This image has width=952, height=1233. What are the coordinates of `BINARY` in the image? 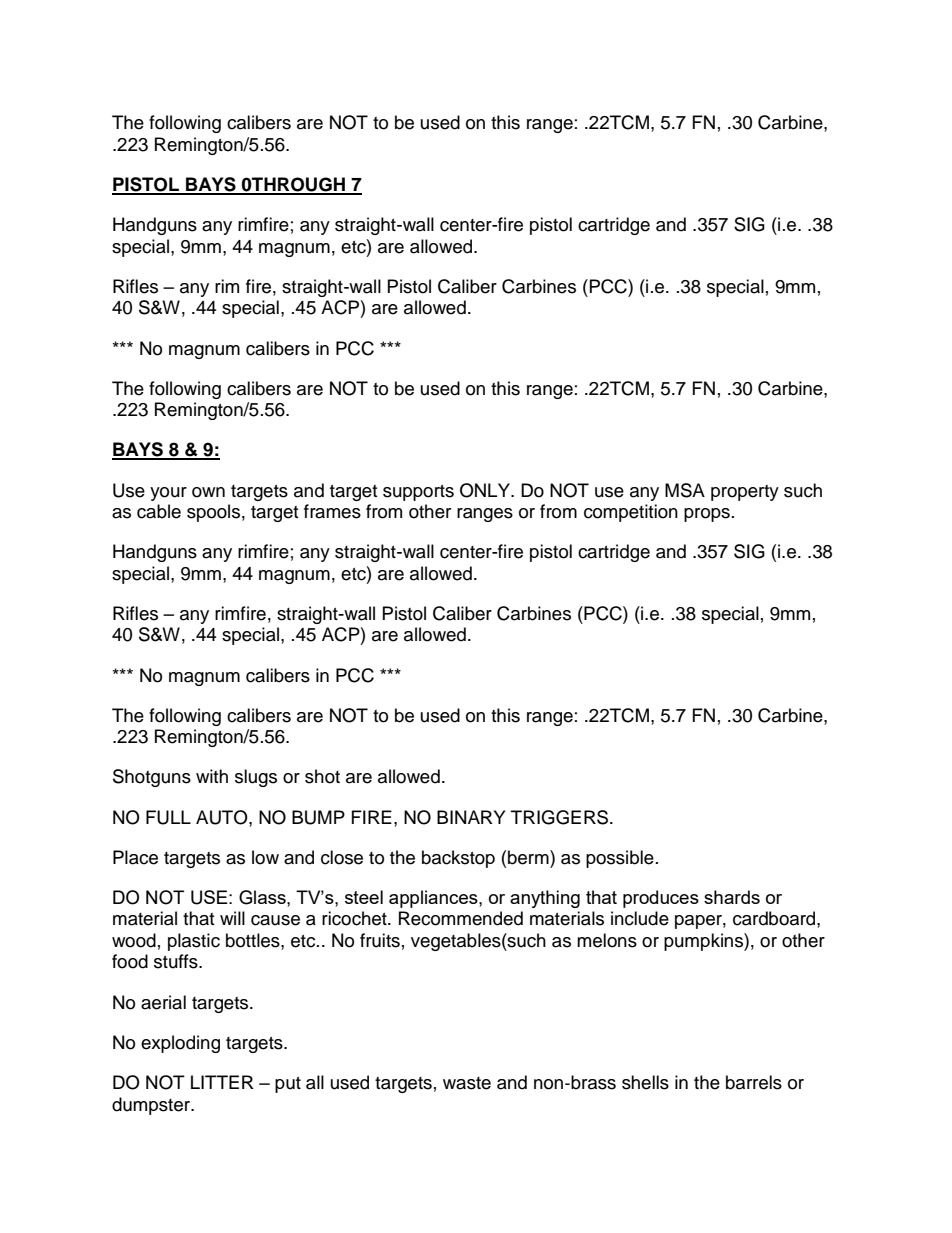 It's located at (471, 817).
